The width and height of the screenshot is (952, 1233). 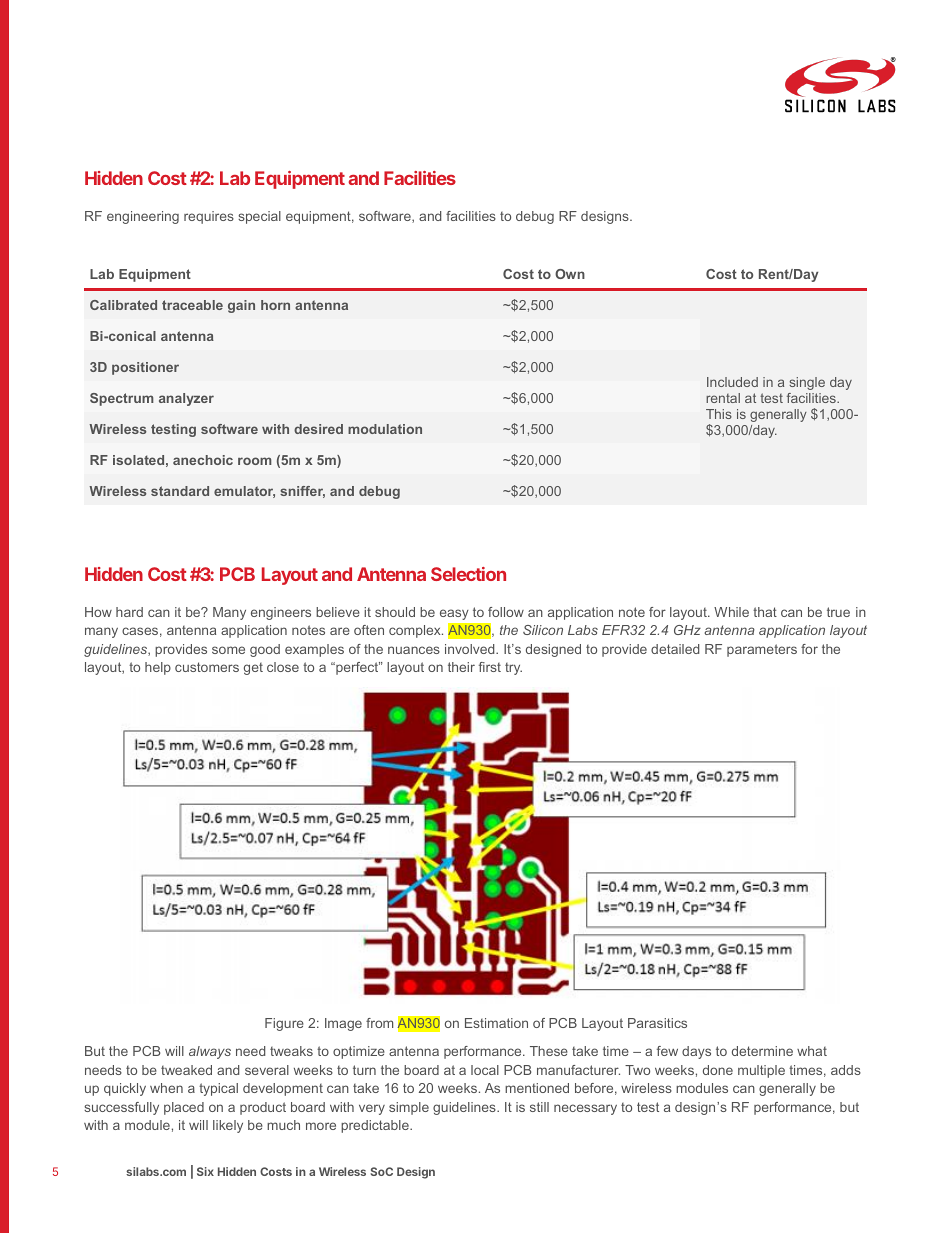 What do you see at coordinates (209, 217) in the screenshot?
I see `requires` at bounding box center [209, 217].
